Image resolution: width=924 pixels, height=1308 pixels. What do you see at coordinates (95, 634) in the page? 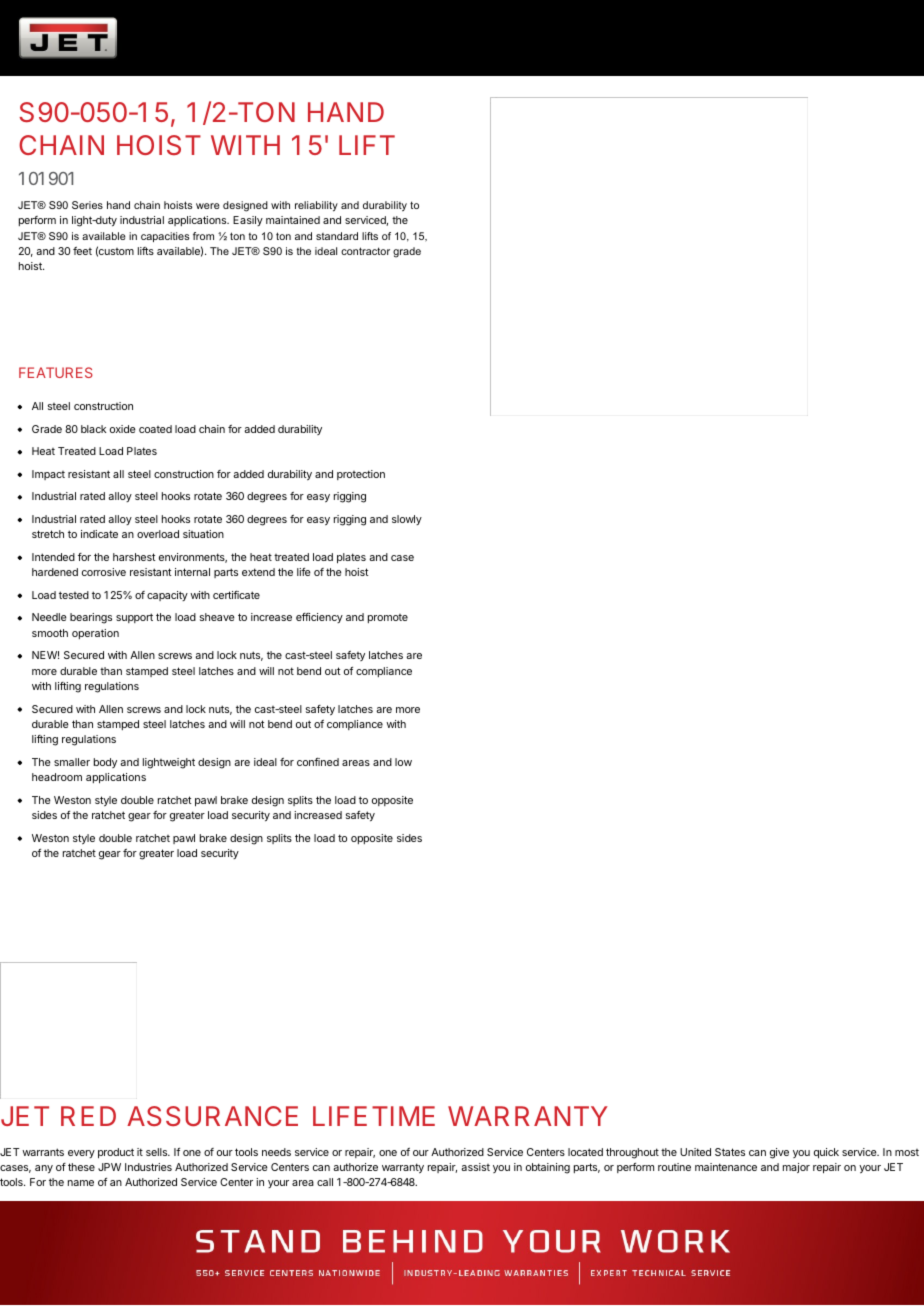
I see `operation` at bounding box center [95, 634].
